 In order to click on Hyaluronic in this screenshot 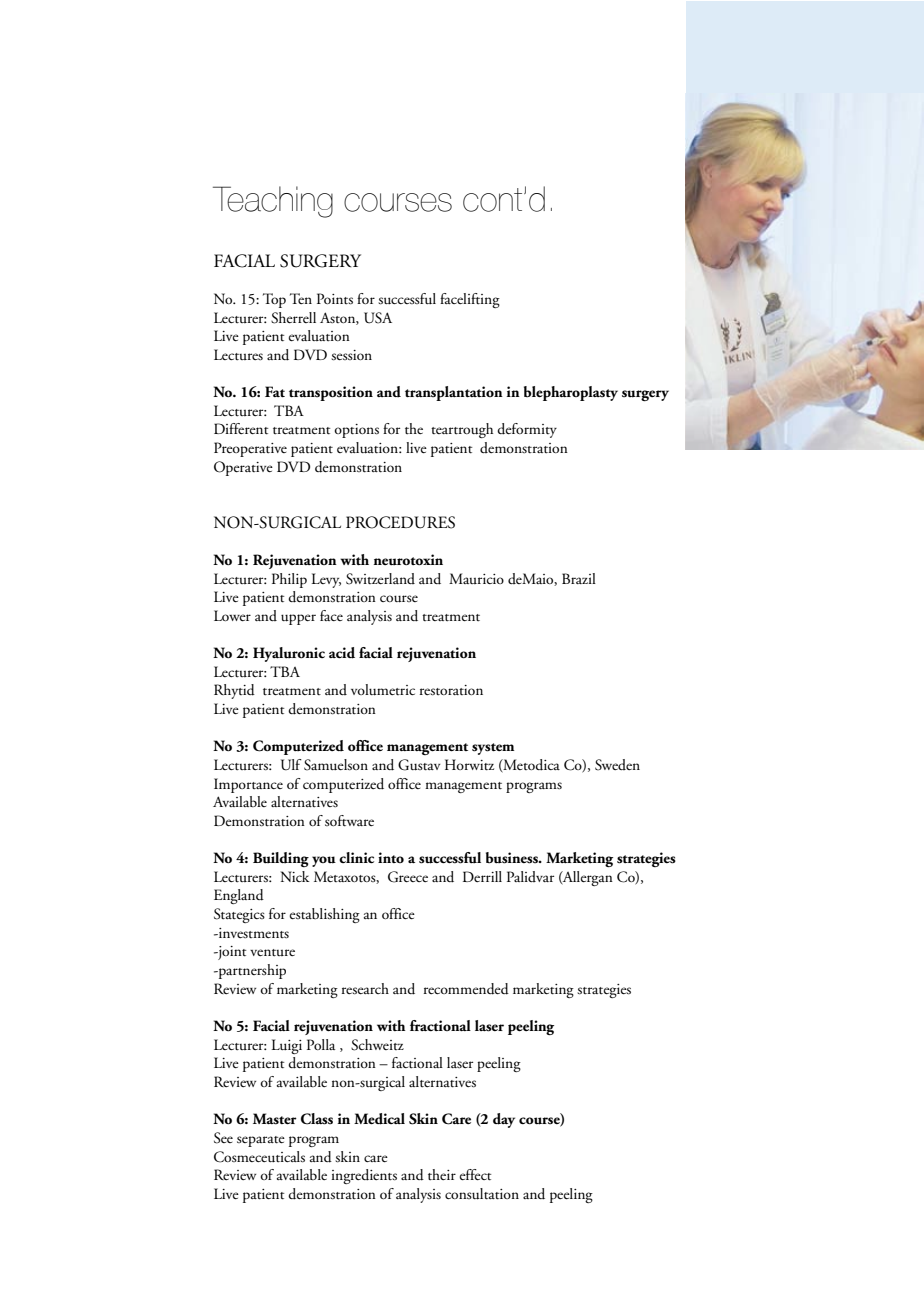, I will do `click(289, 654)`.
